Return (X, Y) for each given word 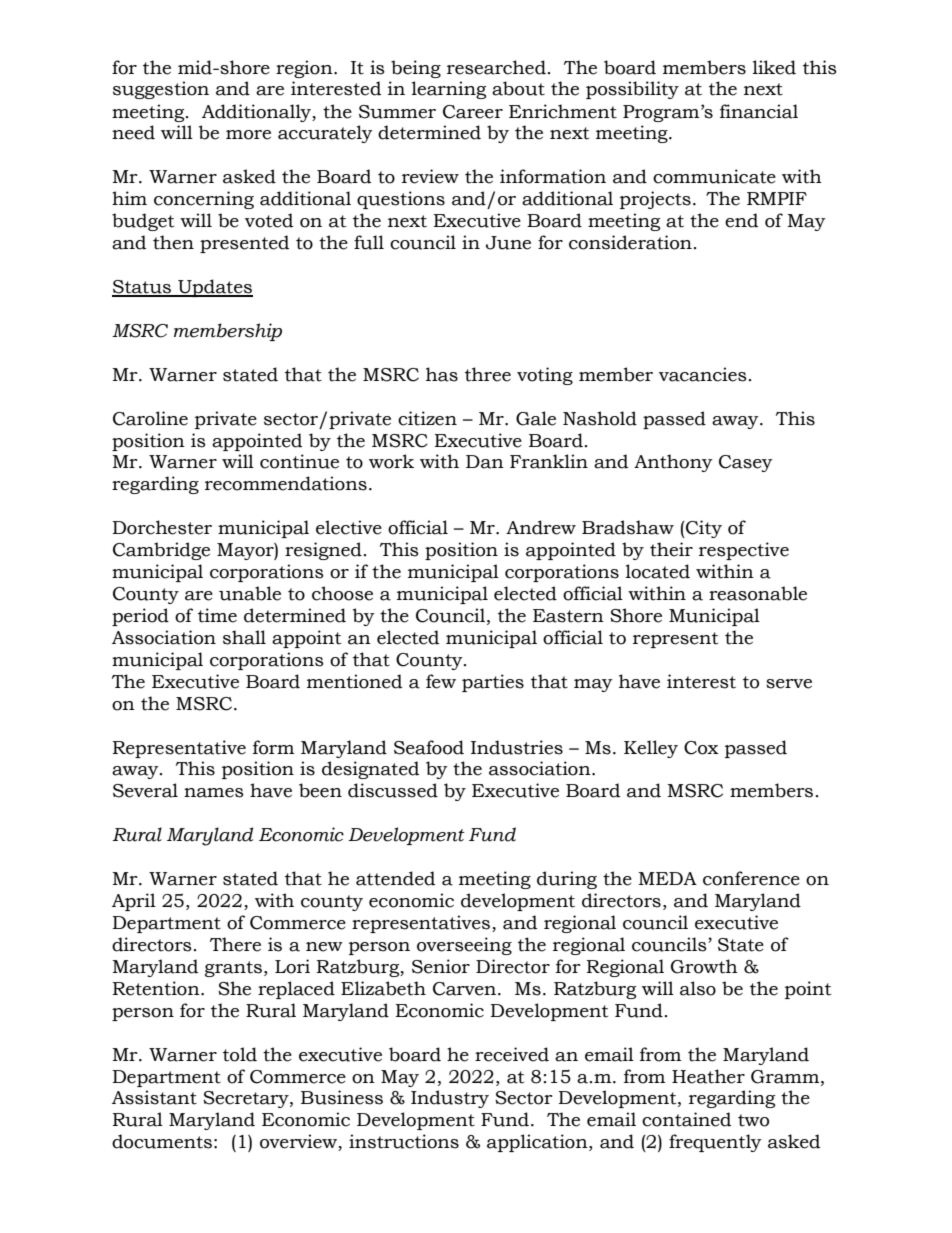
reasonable (758, 593)
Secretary (247, 1099)
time (217, 615)
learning (449, 90)
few (441, 681)
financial (759, 111)
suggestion (161, 90)
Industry (450, 1099)
